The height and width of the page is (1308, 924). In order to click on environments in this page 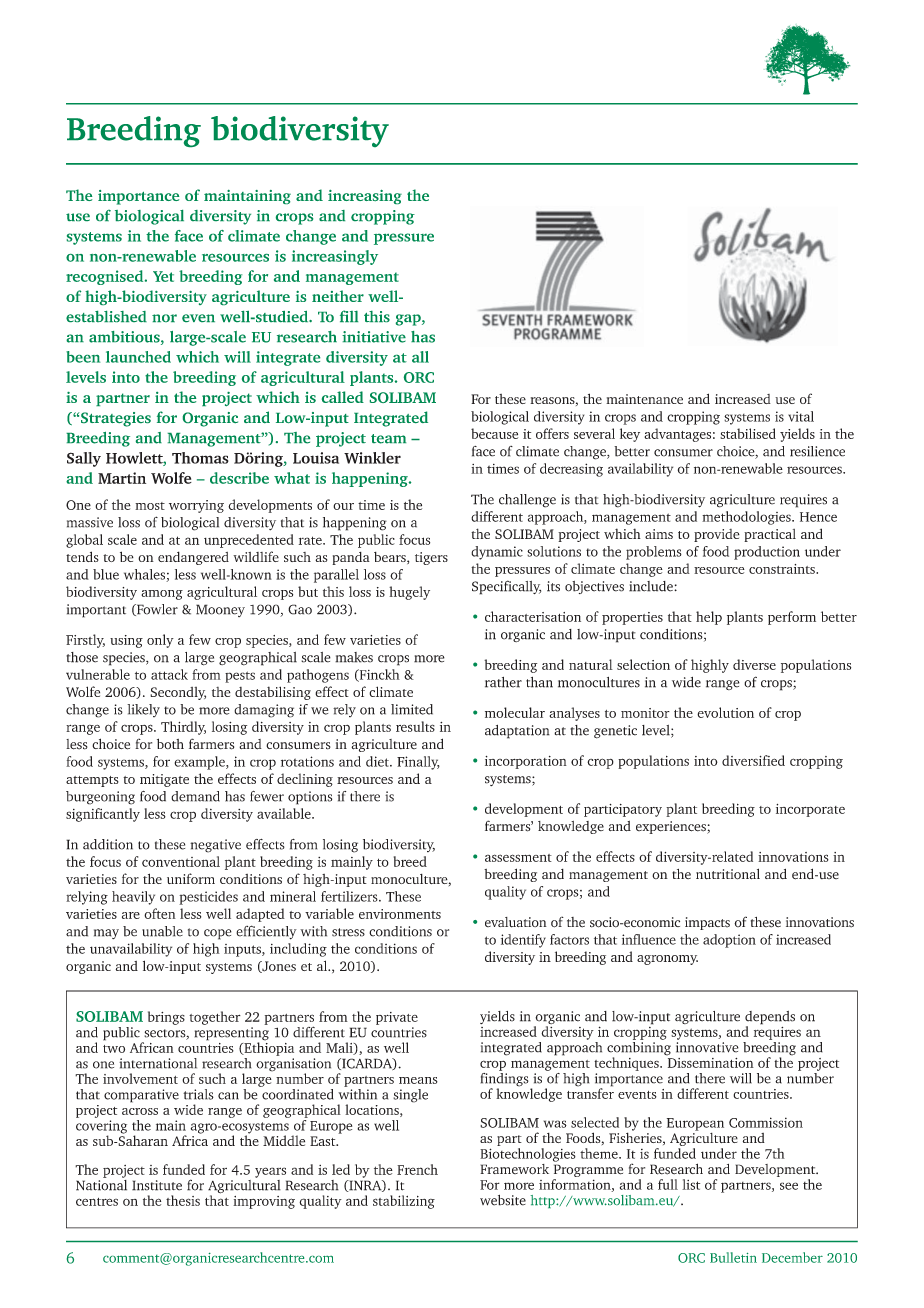, I will do `click(400, 914)`.
